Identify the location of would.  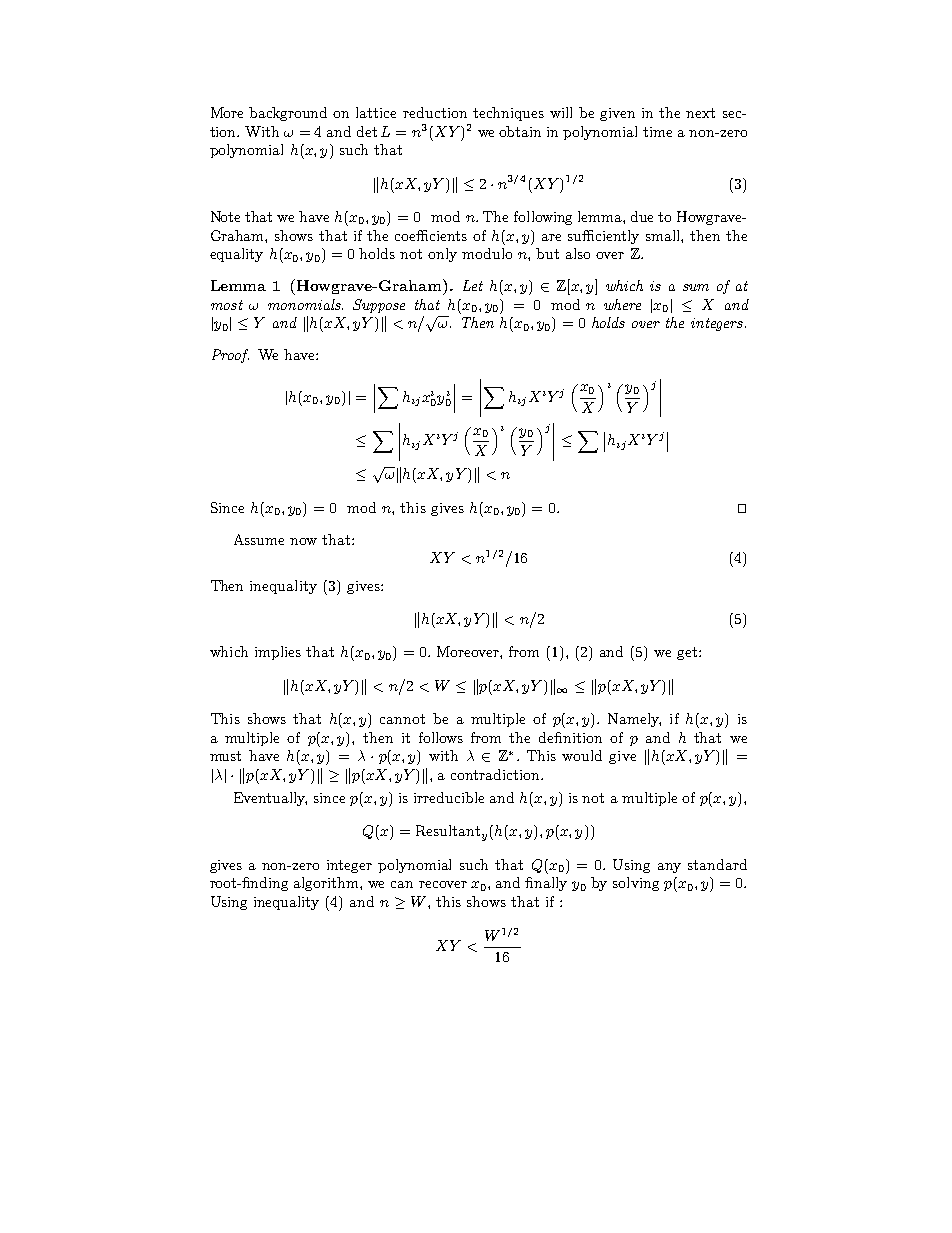
(582, 755).
